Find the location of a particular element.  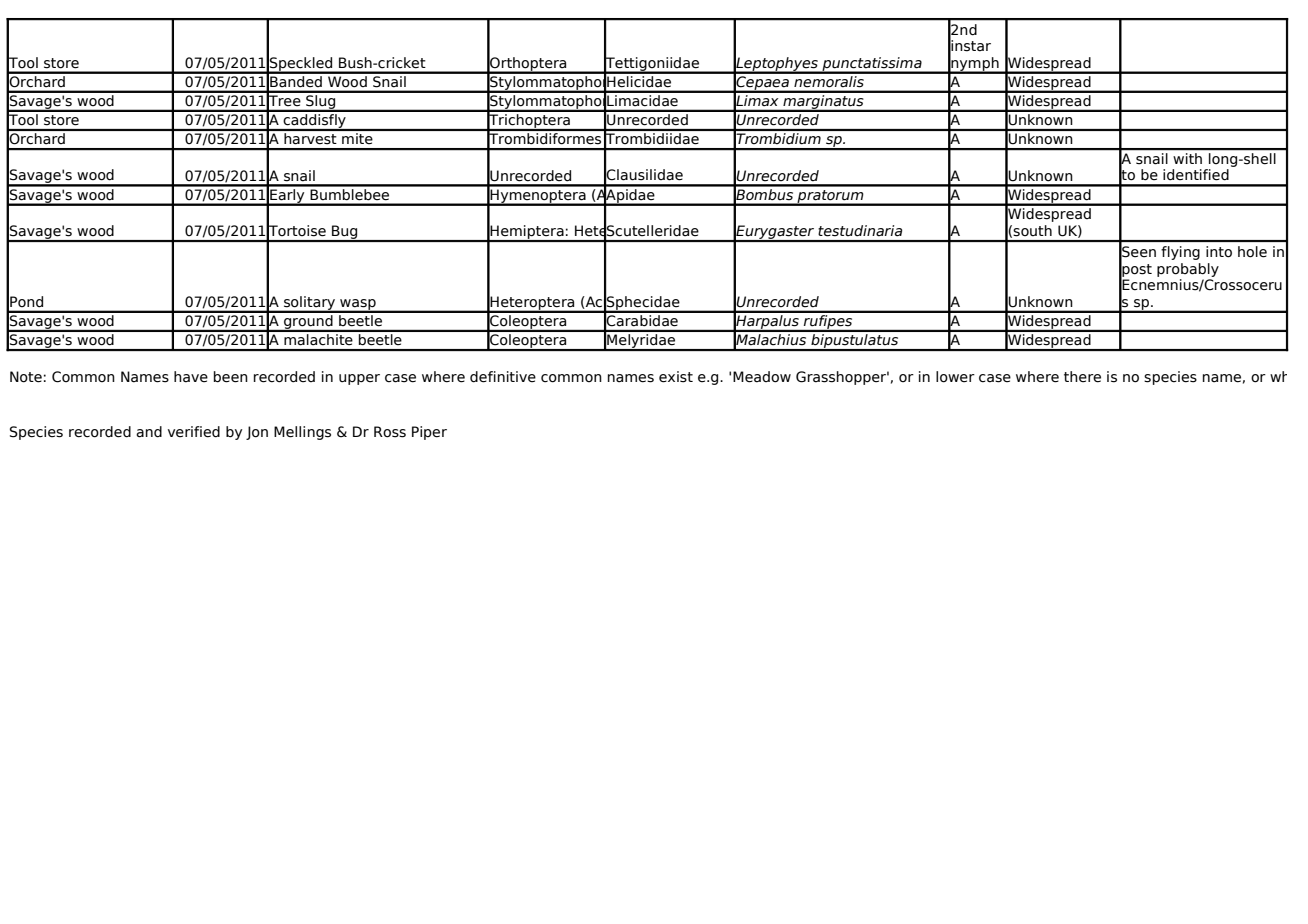

Bug is located at coordinates (345, 233).
